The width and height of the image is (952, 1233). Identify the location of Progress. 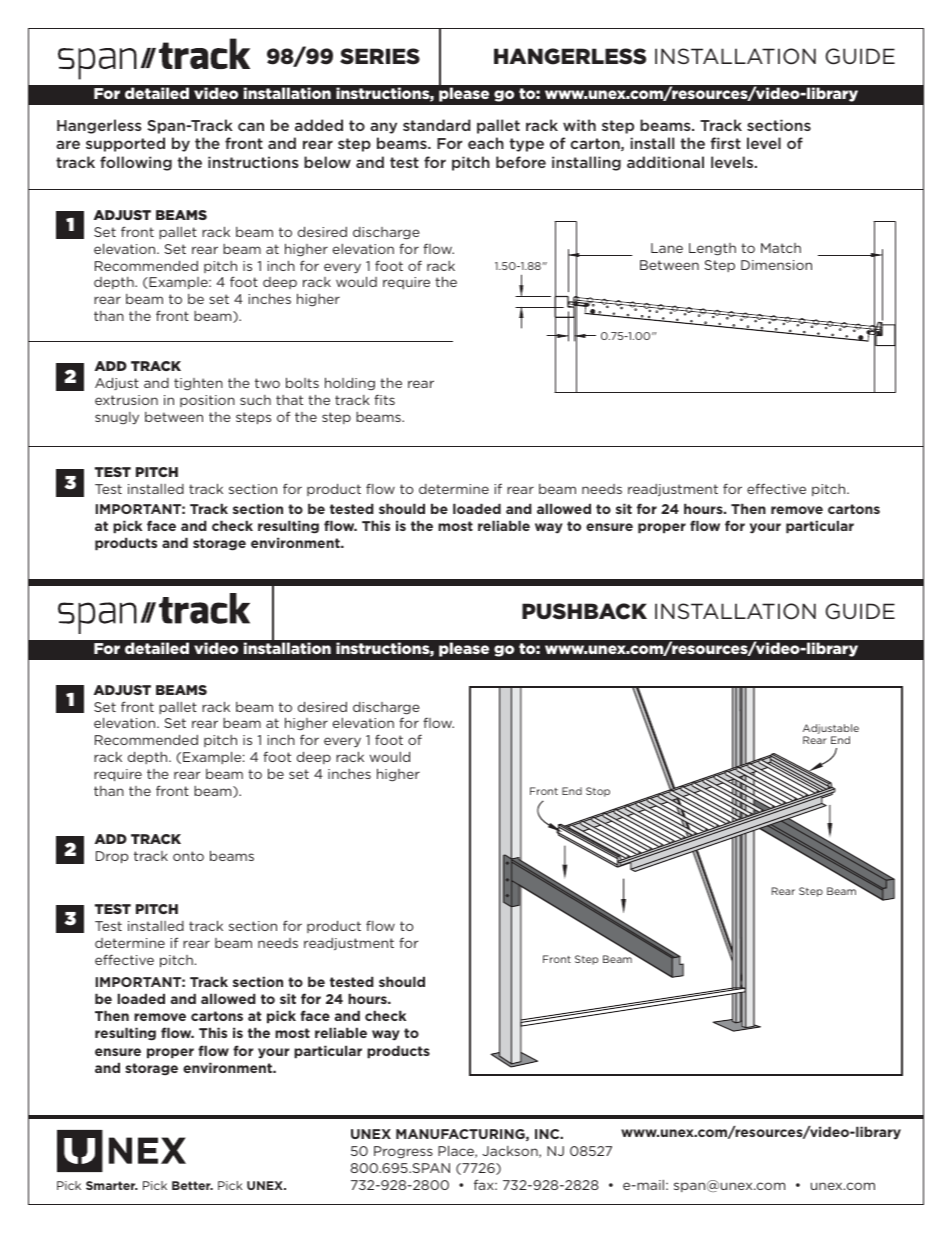
(403, 1152).
